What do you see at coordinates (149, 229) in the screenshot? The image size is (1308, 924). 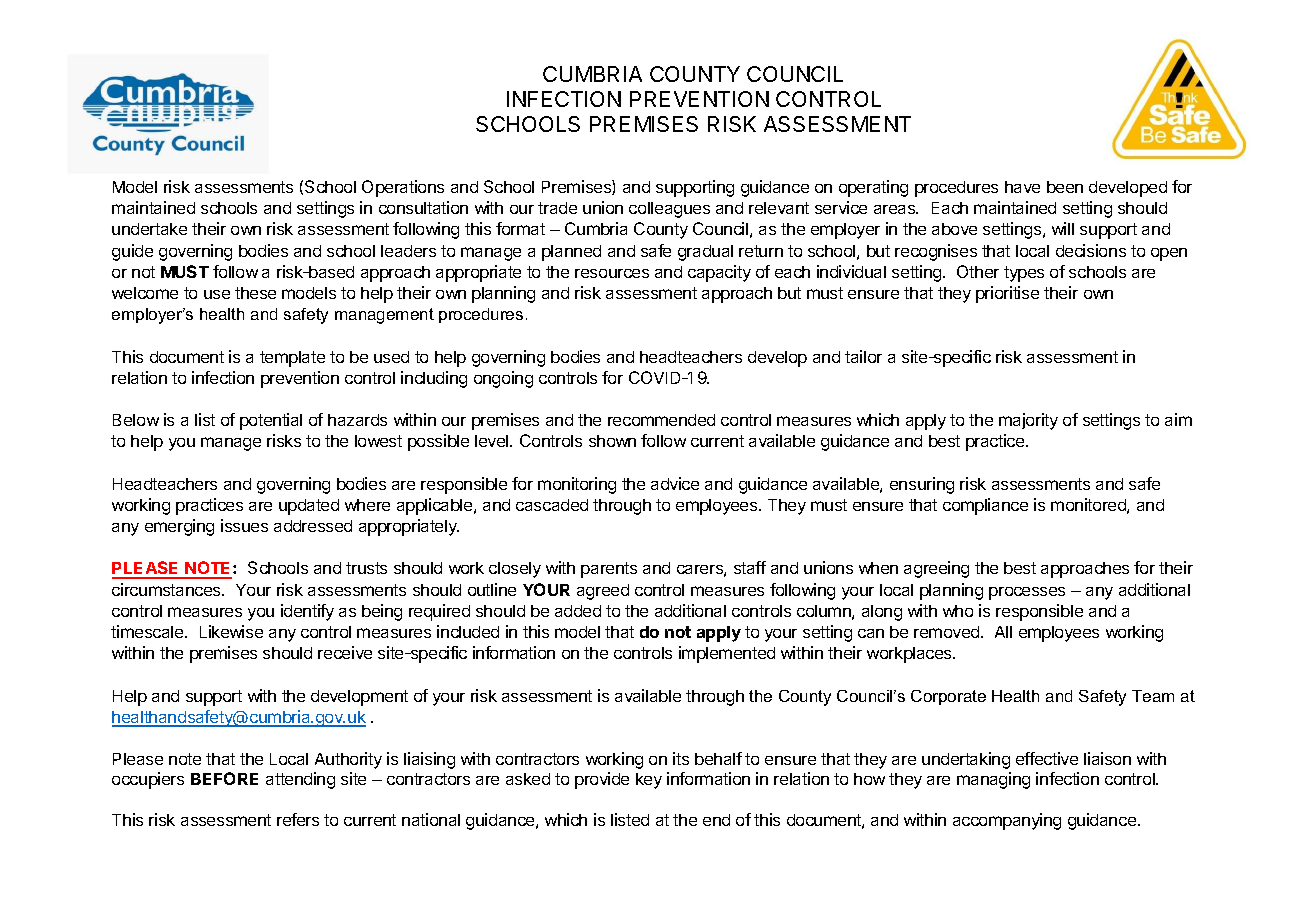 I see `undertake` at bounding box center [149, 229].
